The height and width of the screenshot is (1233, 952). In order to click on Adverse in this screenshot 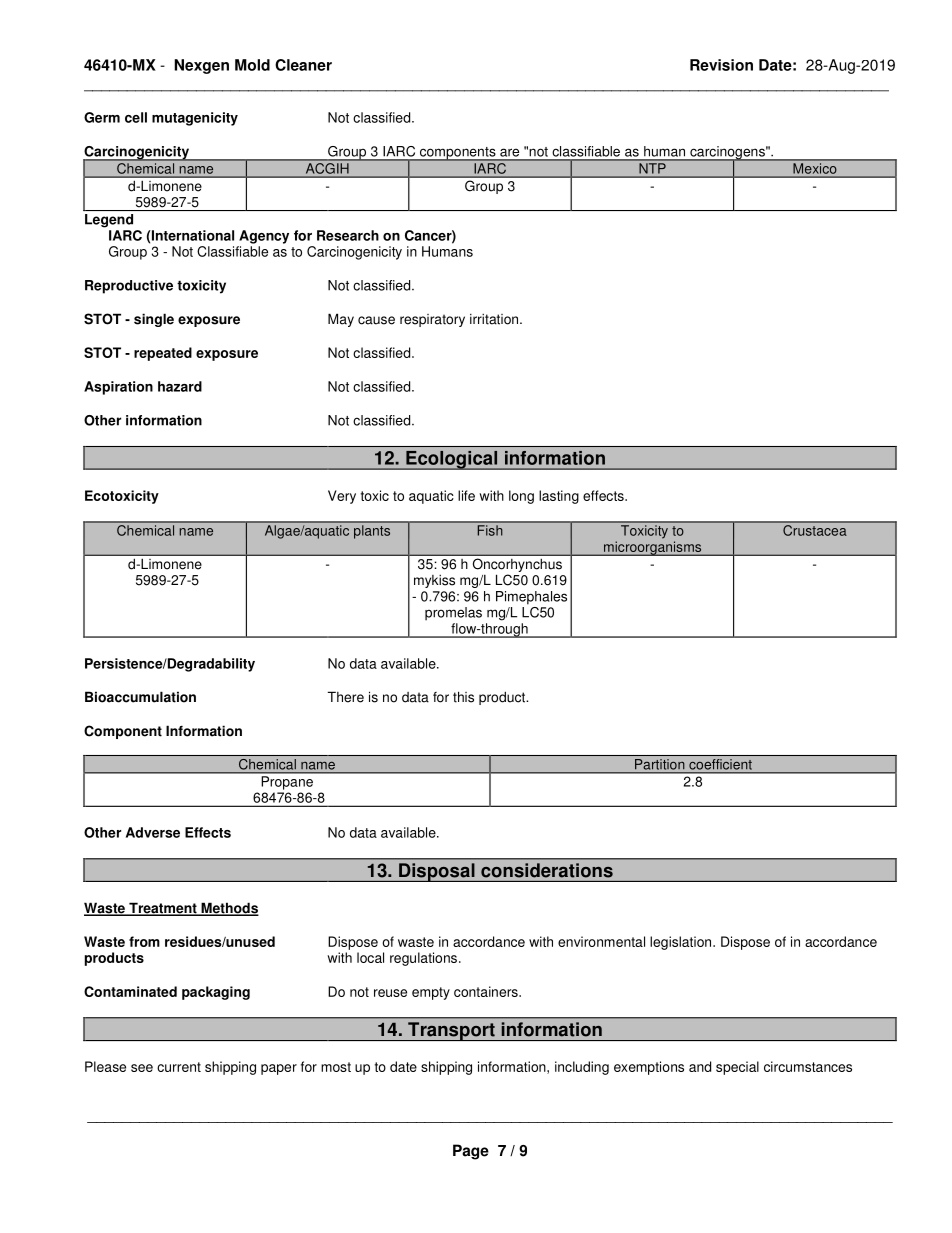, I will do `click(153, 832)`.
